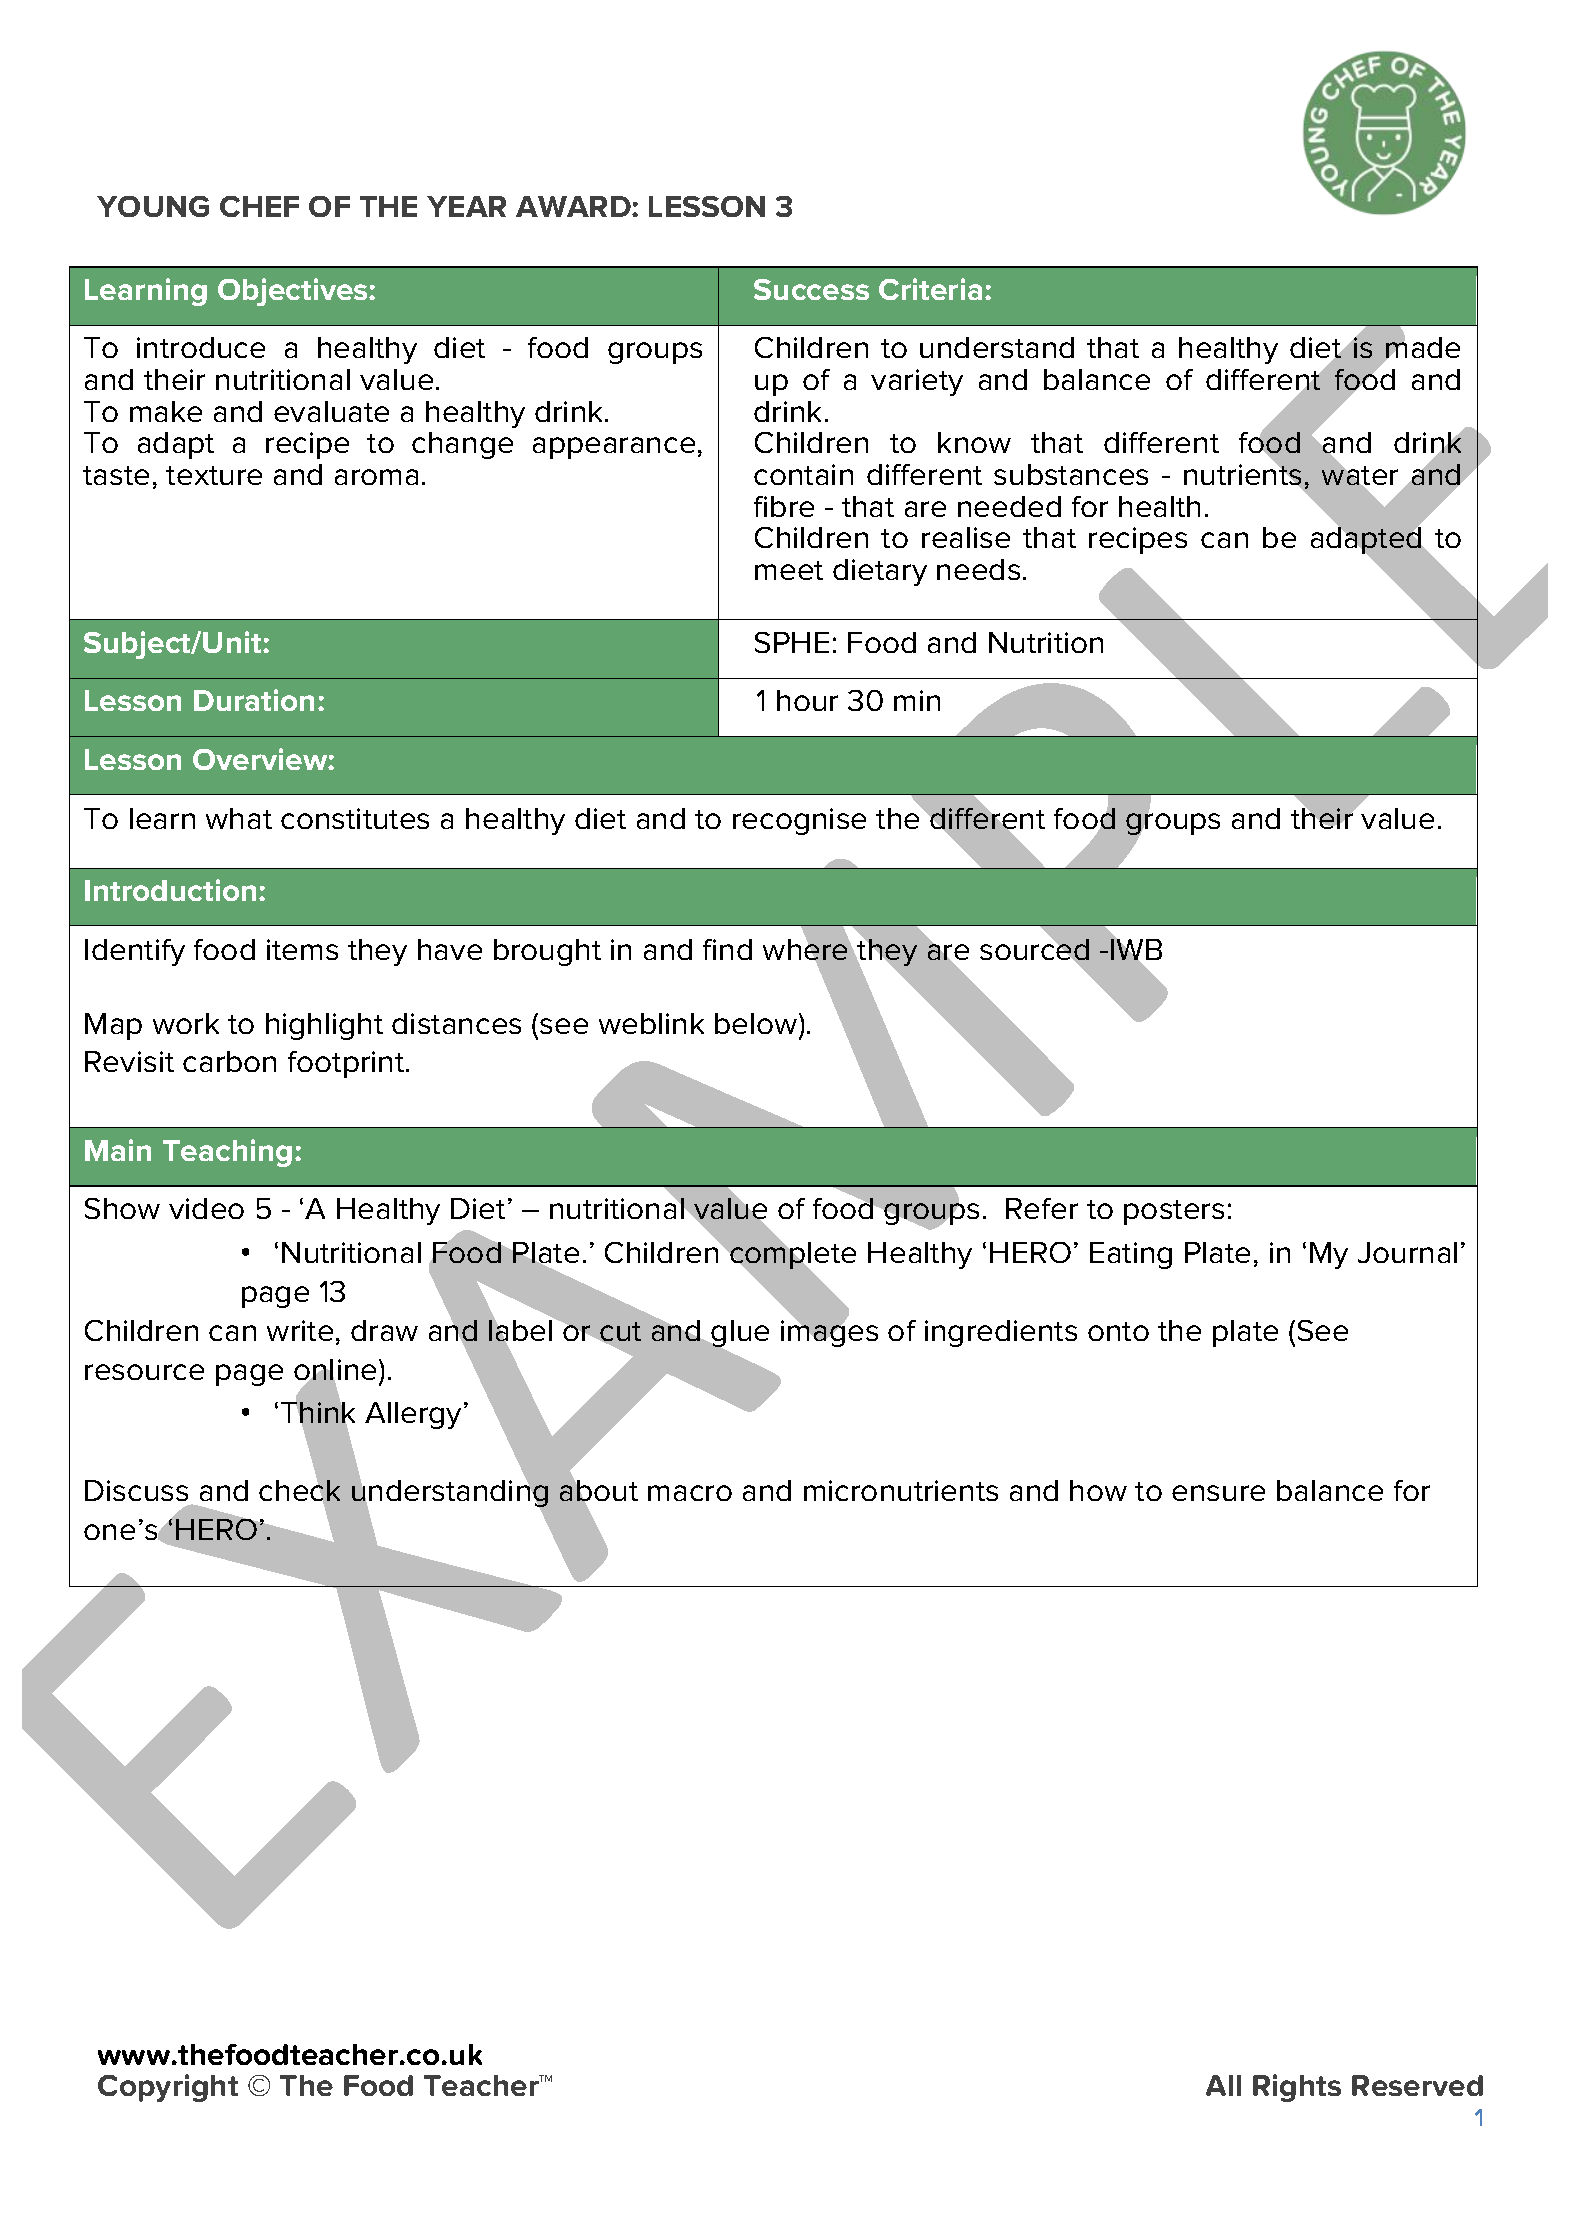 This document has height=2220, width=1570. What do you see at coordinates (811, 289) in the document?
I see `Success` at bounding box center [811, 289].
